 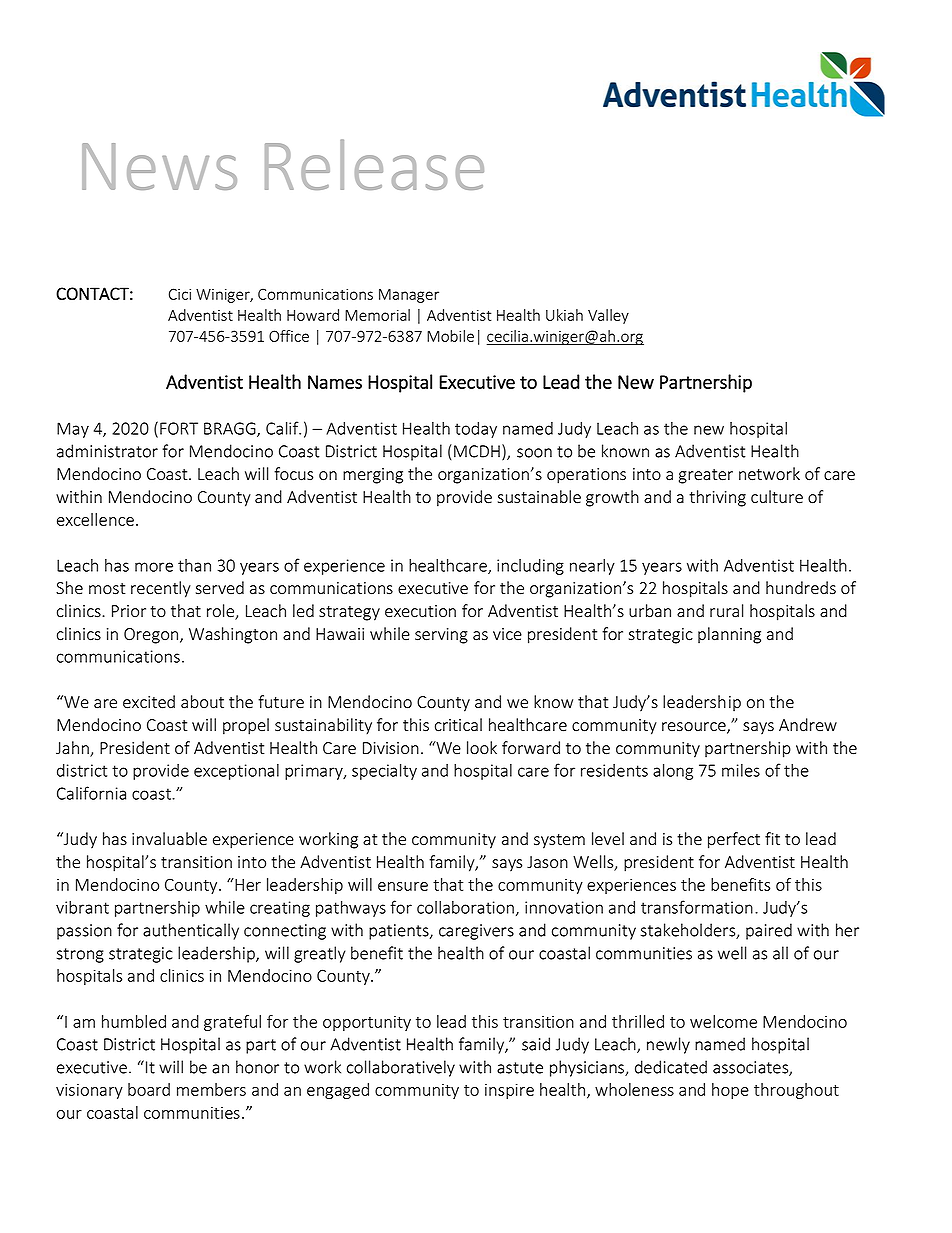 What do you see at coordinates (730, 1091) in the screenshot?
I see `hope` at bounding box center [730, 1091].
